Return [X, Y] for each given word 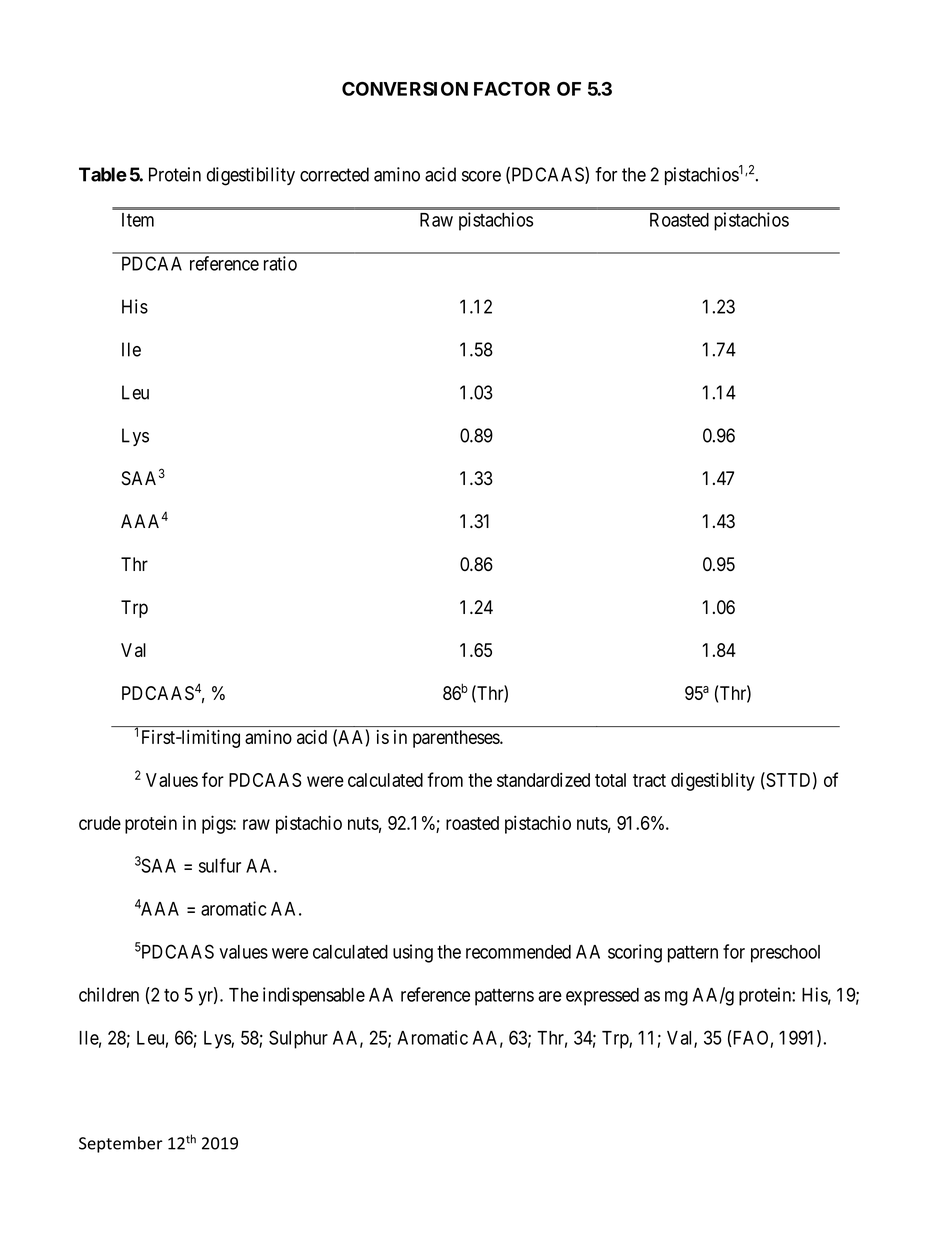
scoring [635, 953]
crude [100, 823]
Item [138, 220]
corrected [334, 174]
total [610, 780]
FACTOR [512, 89]
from [445, 779]
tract [649, 780]
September [121, 1144]
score [481, 176]
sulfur [220, 865]
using [413, 953]
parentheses [457, 739]
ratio [280, 263]
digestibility [251, 176]
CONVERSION [405, 89]
